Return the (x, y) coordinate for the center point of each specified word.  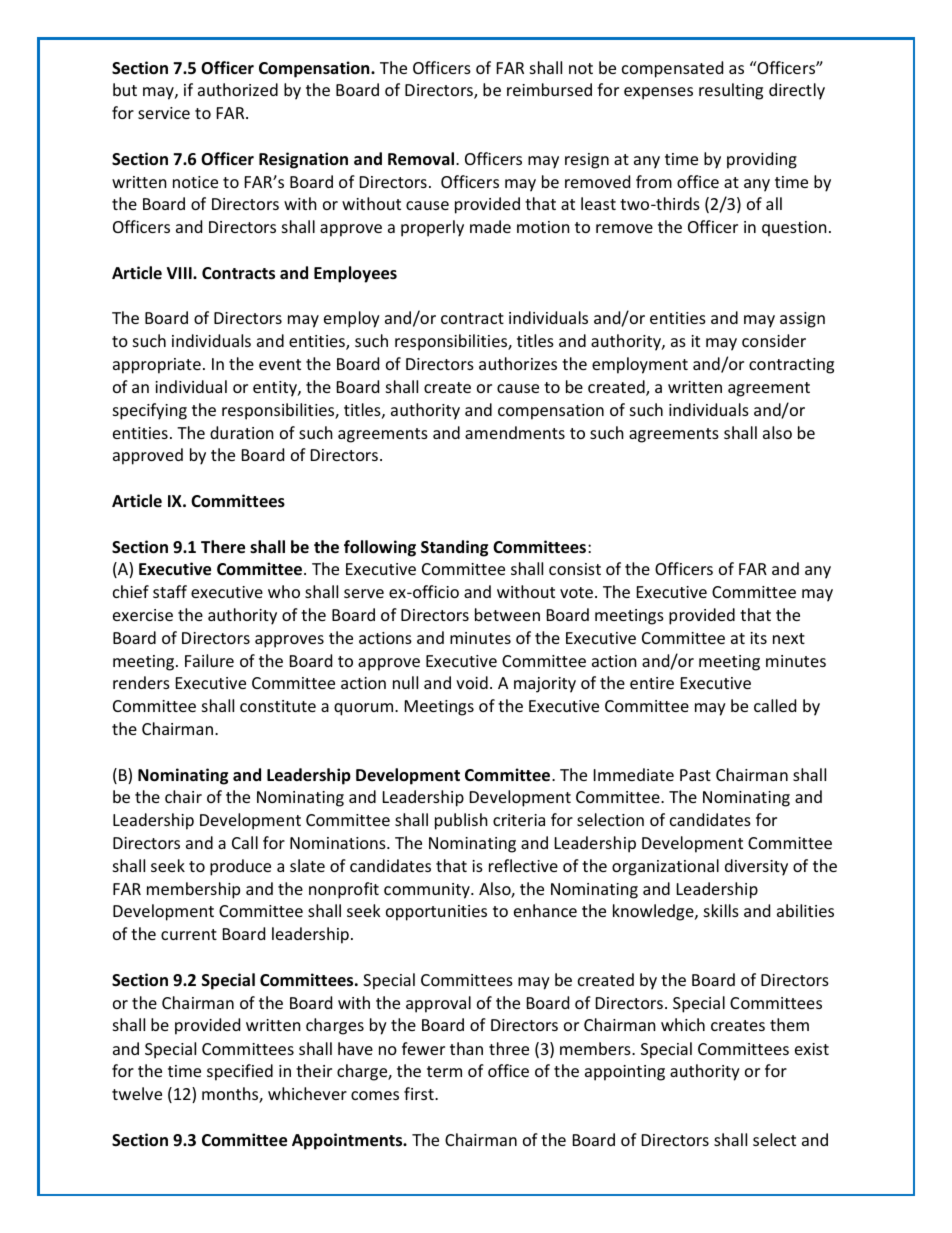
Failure (209, 660)
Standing (454, 548)
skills (721, 910)
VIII (180, 273)
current (189, 934)
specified (240, 1072)
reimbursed (549, 89)
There (223, 547)
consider (774, 340)
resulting (731, 91)
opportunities (436, 913)
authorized (238, 89)
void (472, 682)
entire (652, 683)
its (758, 638)
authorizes (518, 363)
